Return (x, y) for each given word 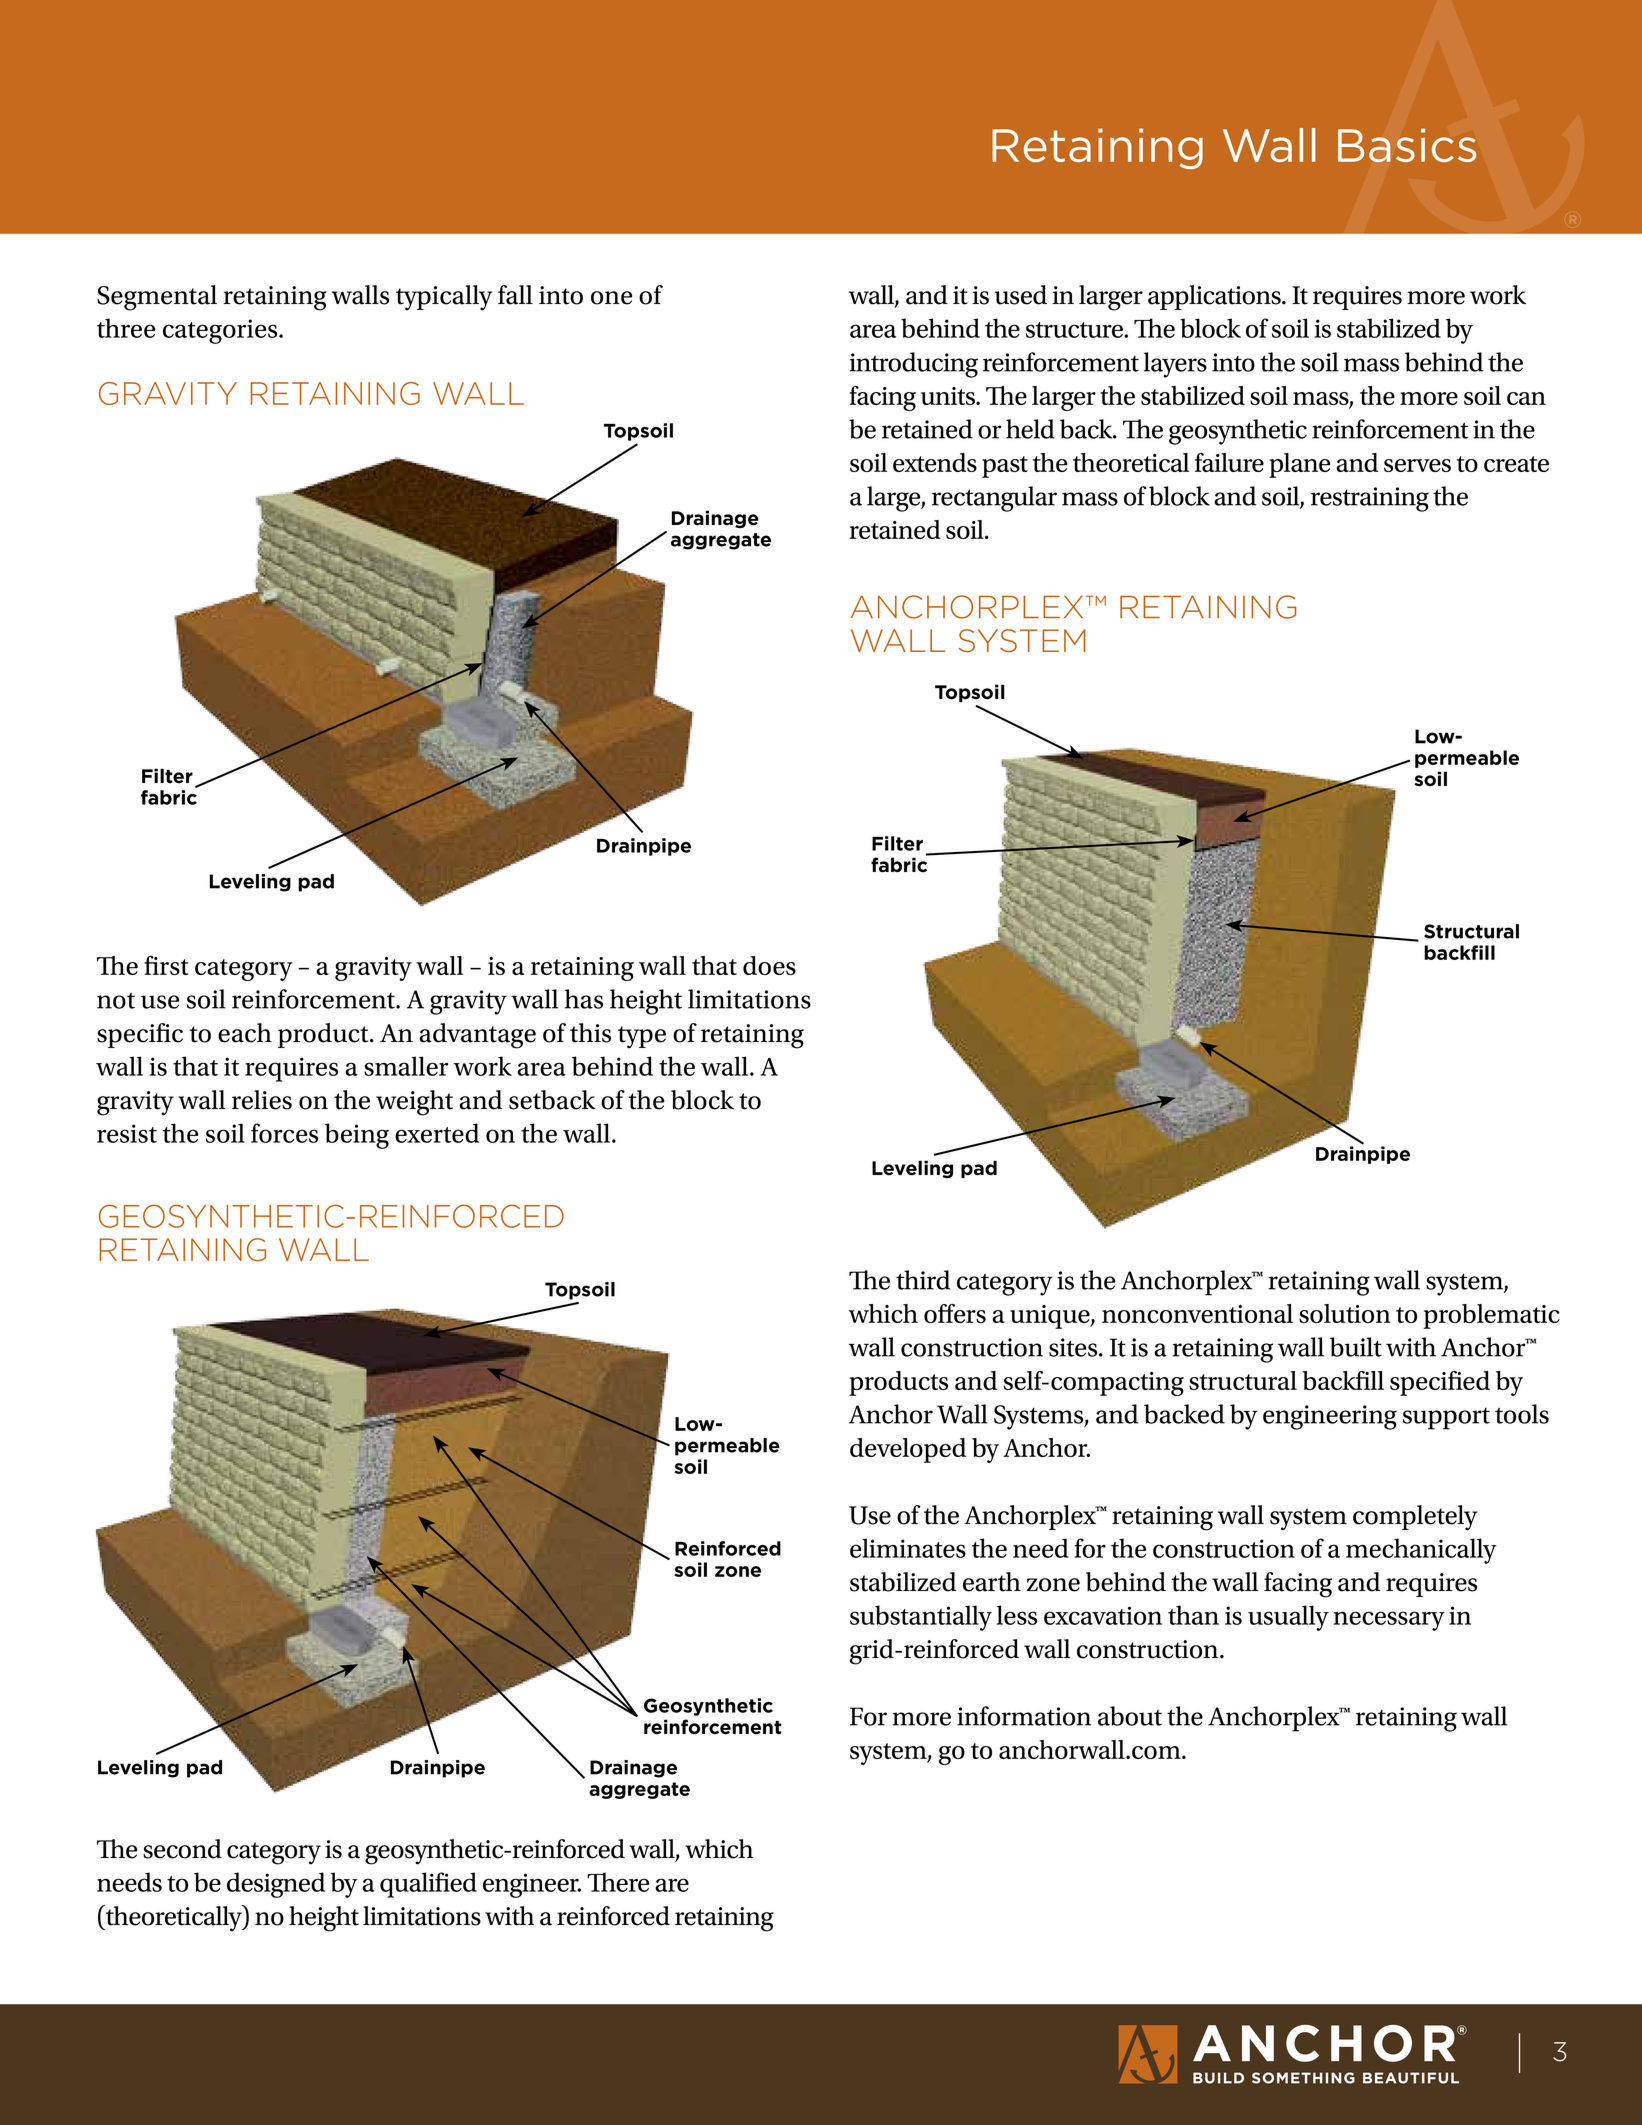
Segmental (157, 298)
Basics (1407, 145)
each (245, 1033)
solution (1345, 1313)
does (769, 965)
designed (276, 1885)
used (1021, 295)
